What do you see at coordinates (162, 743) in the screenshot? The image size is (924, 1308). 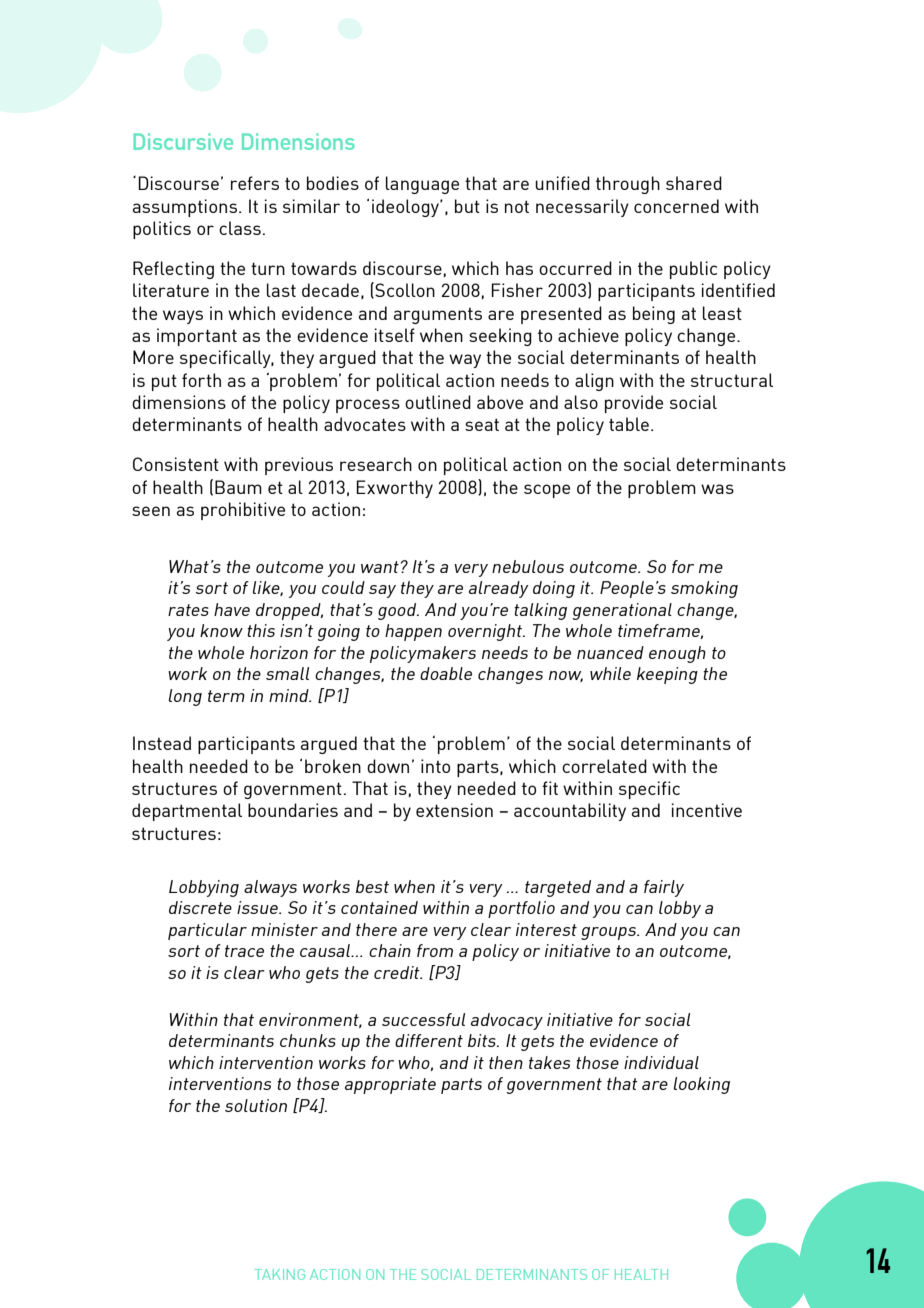 I see `Instead` at bounding box center [162, 743].
